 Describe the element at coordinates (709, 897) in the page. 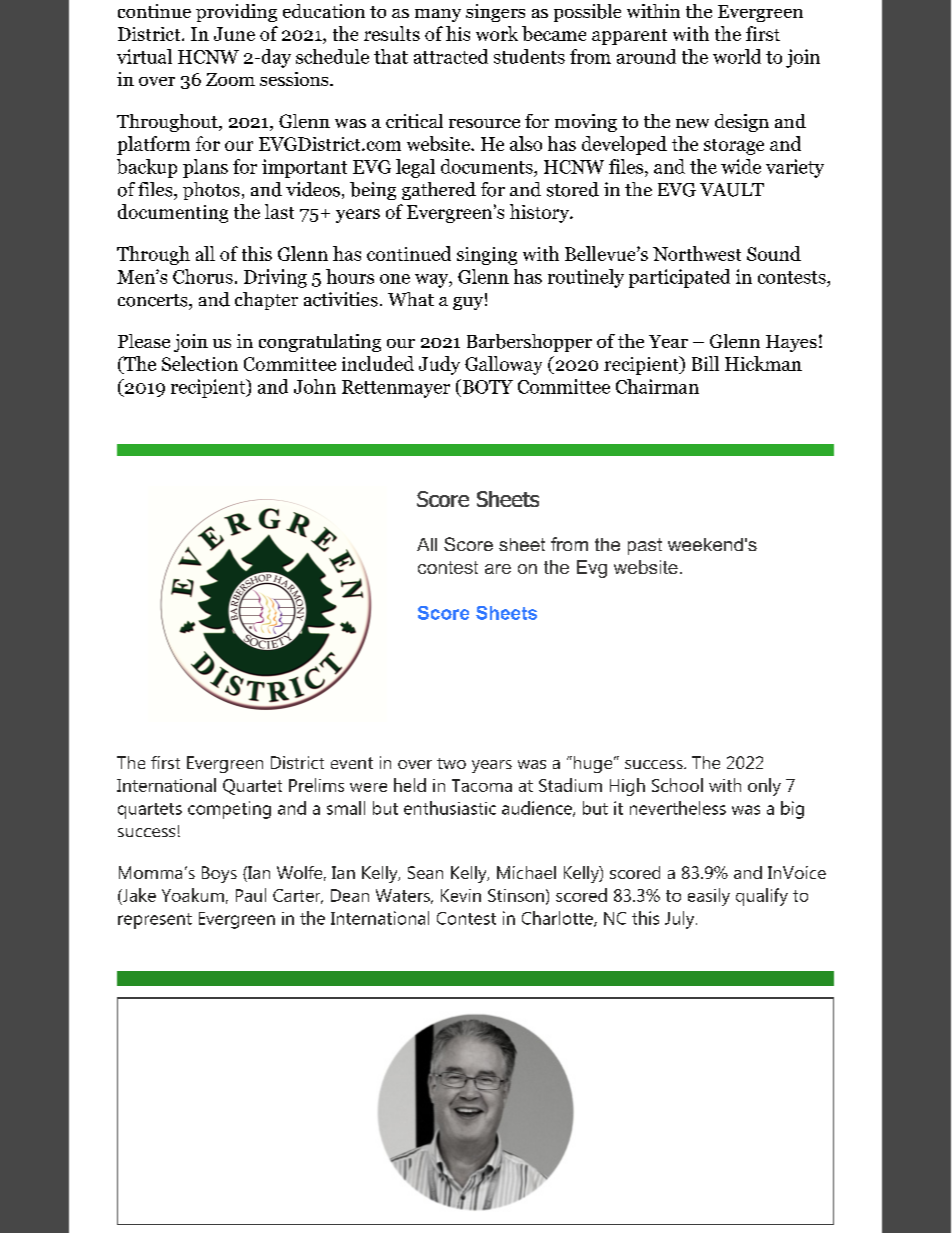

I see `easily` at that location.
